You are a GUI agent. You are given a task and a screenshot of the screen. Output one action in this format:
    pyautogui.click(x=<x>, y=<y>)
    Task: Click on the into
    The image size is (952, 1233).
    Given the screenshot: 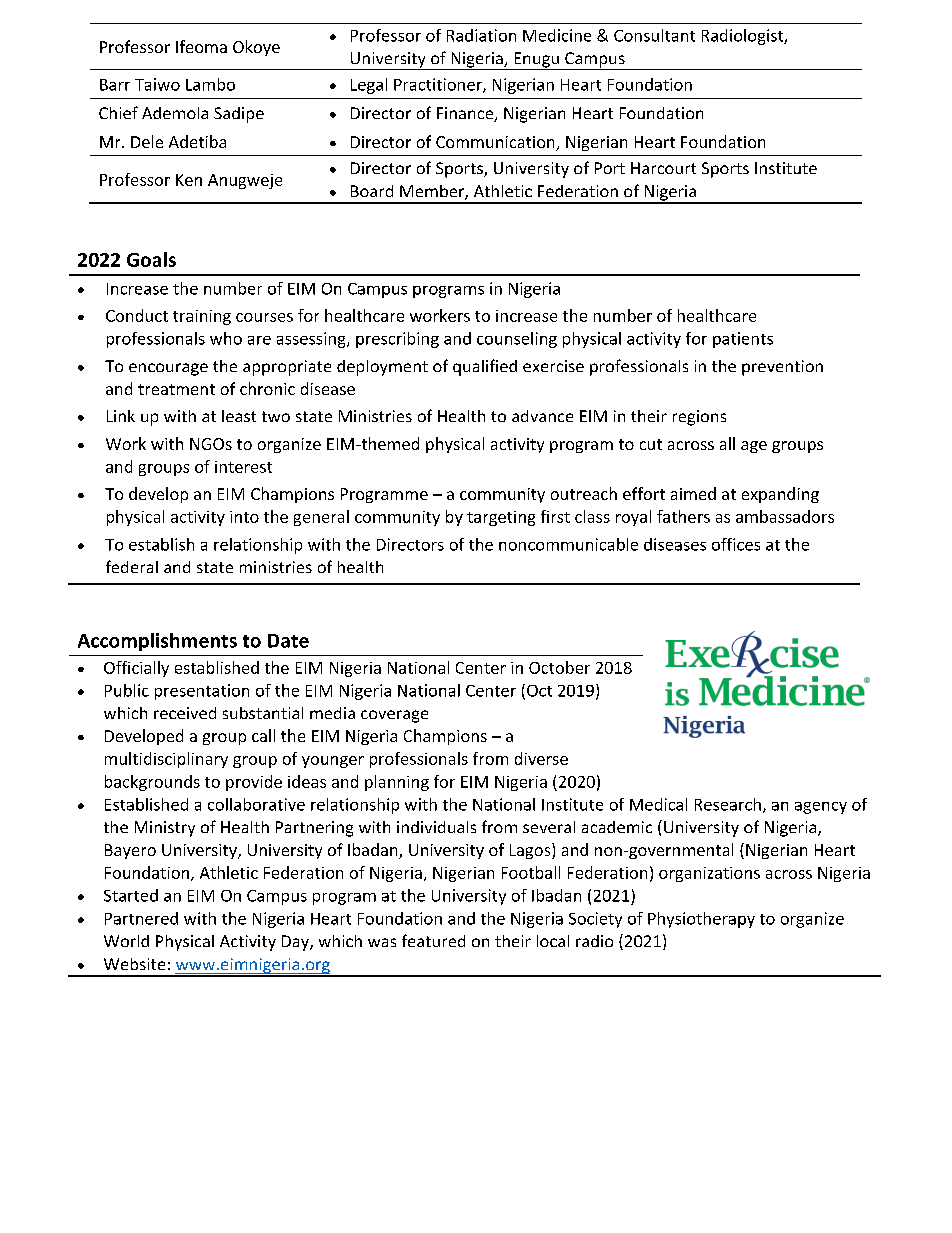 What is the action you would take?
    pyautogui.click(x=244, y=517)
